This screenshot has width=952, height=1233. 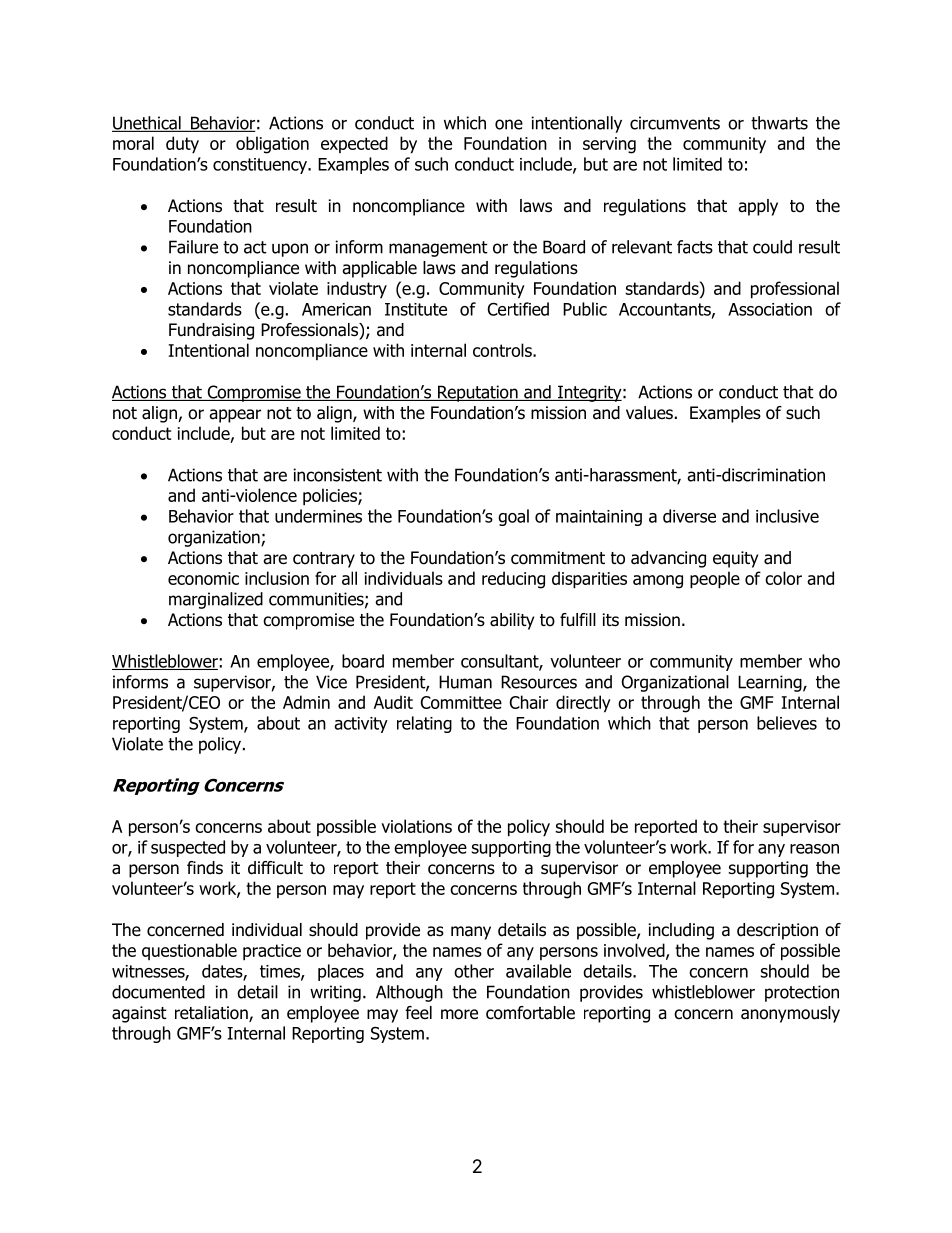 I want to click on Certified, so click(x=518, y=309).
